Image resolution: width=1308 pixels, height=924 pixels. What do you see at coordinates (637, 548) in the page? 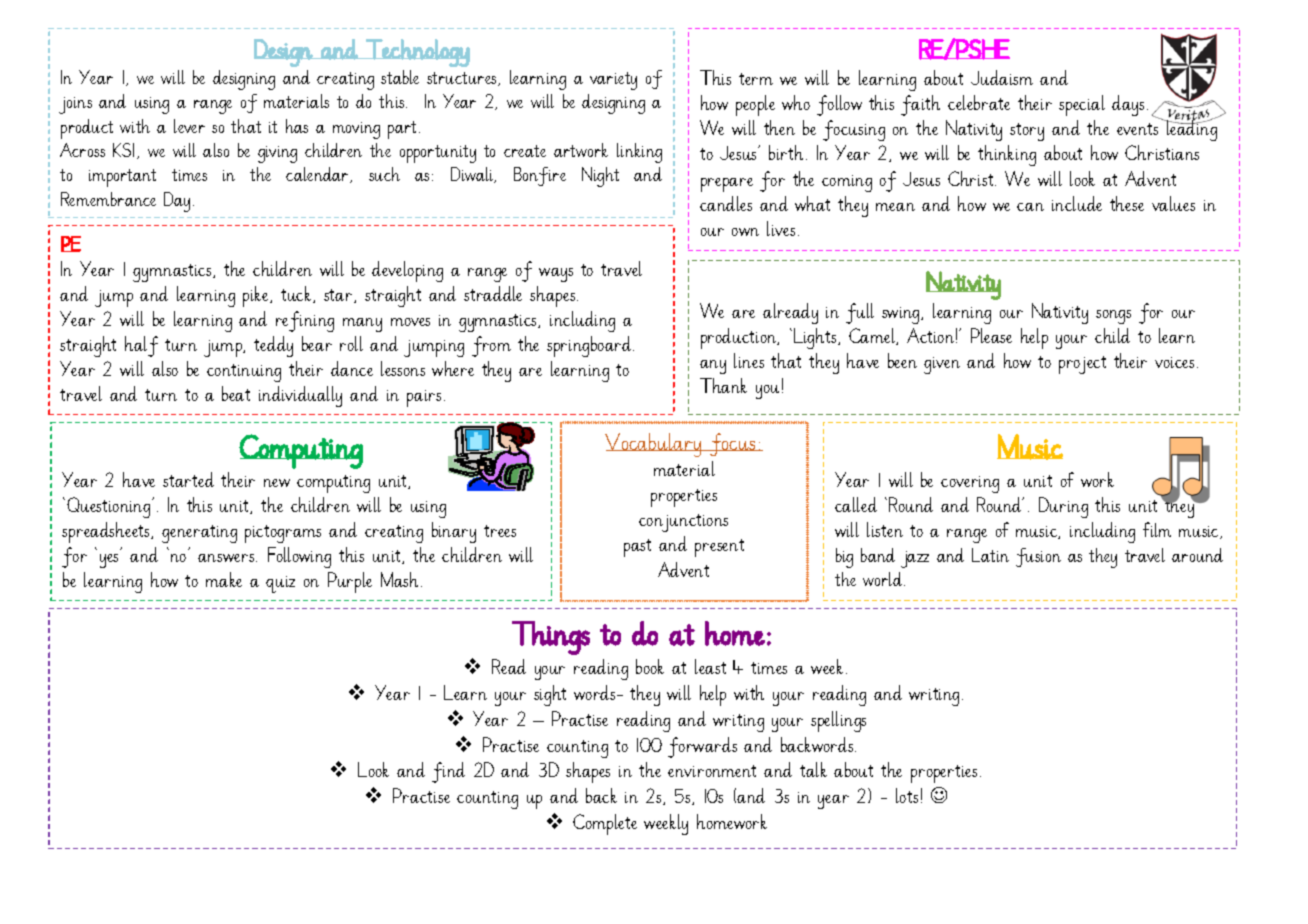
I see `past` at bounding box center [637, 548].
